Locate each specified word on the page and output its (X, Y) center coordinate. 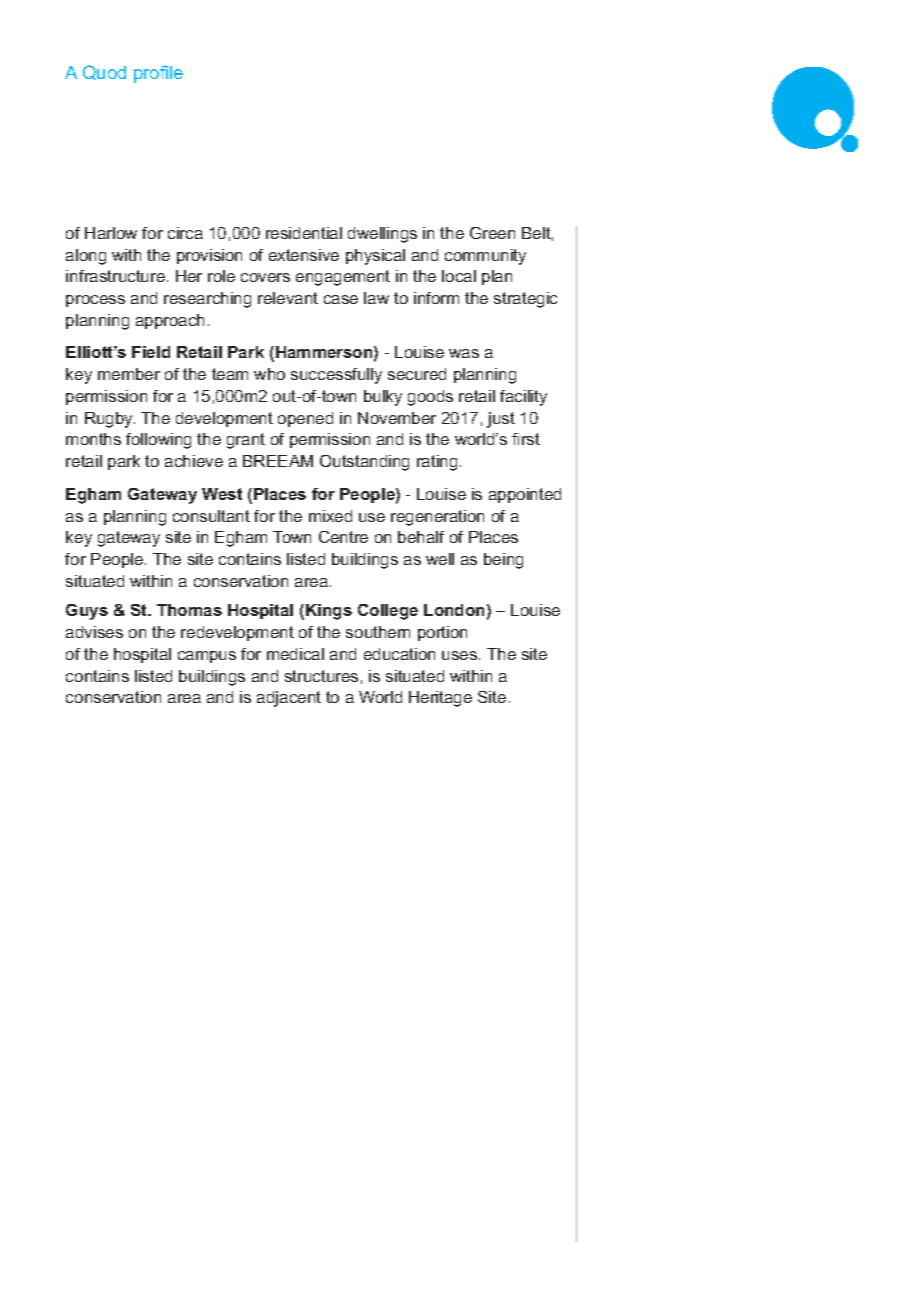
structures (321, 676)
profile (158, 74)
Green (492, 233)
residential (304, 233)
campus (207, 657)
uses (461, 655)
